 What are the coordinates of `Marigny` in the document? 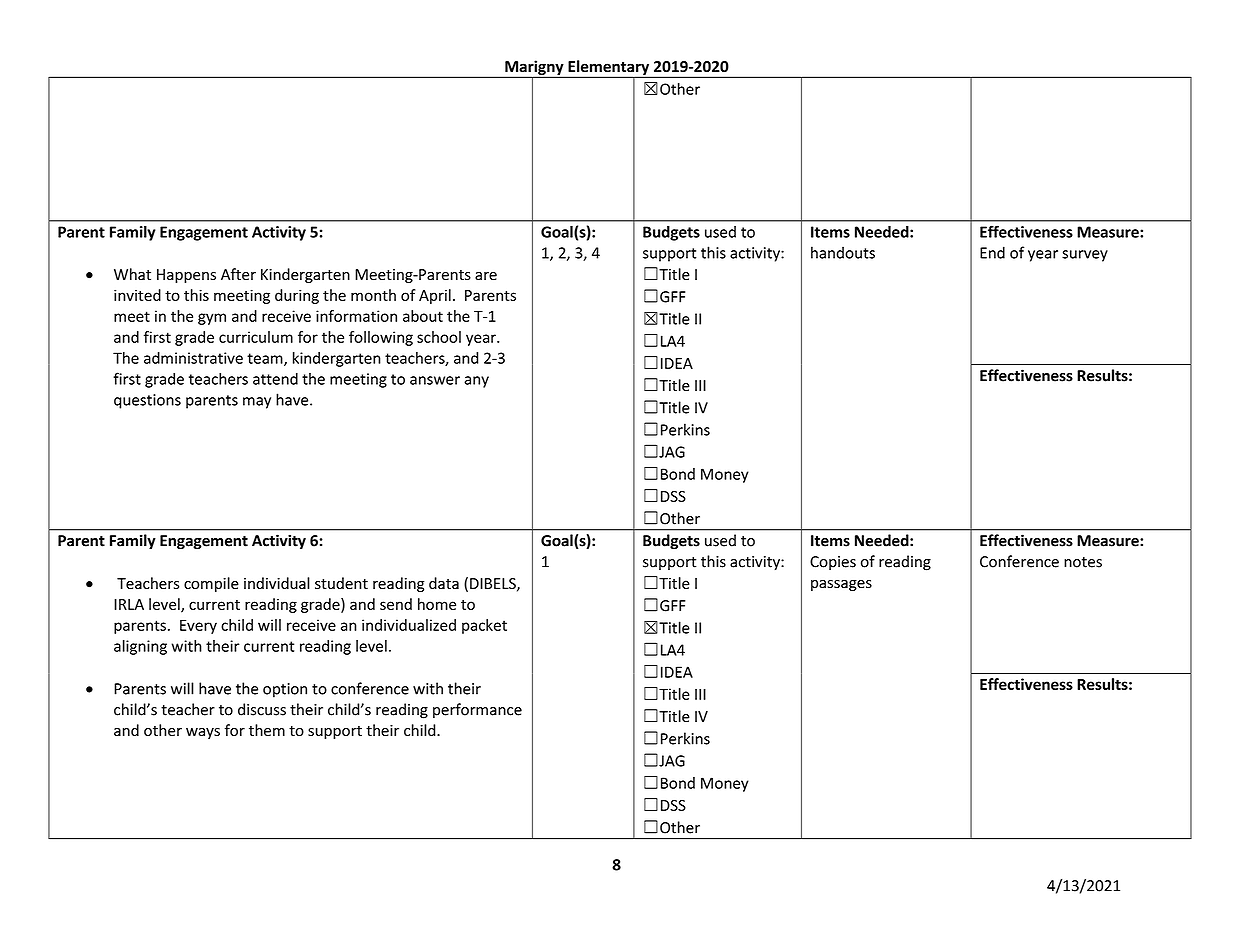 It's located at (534, 69).
